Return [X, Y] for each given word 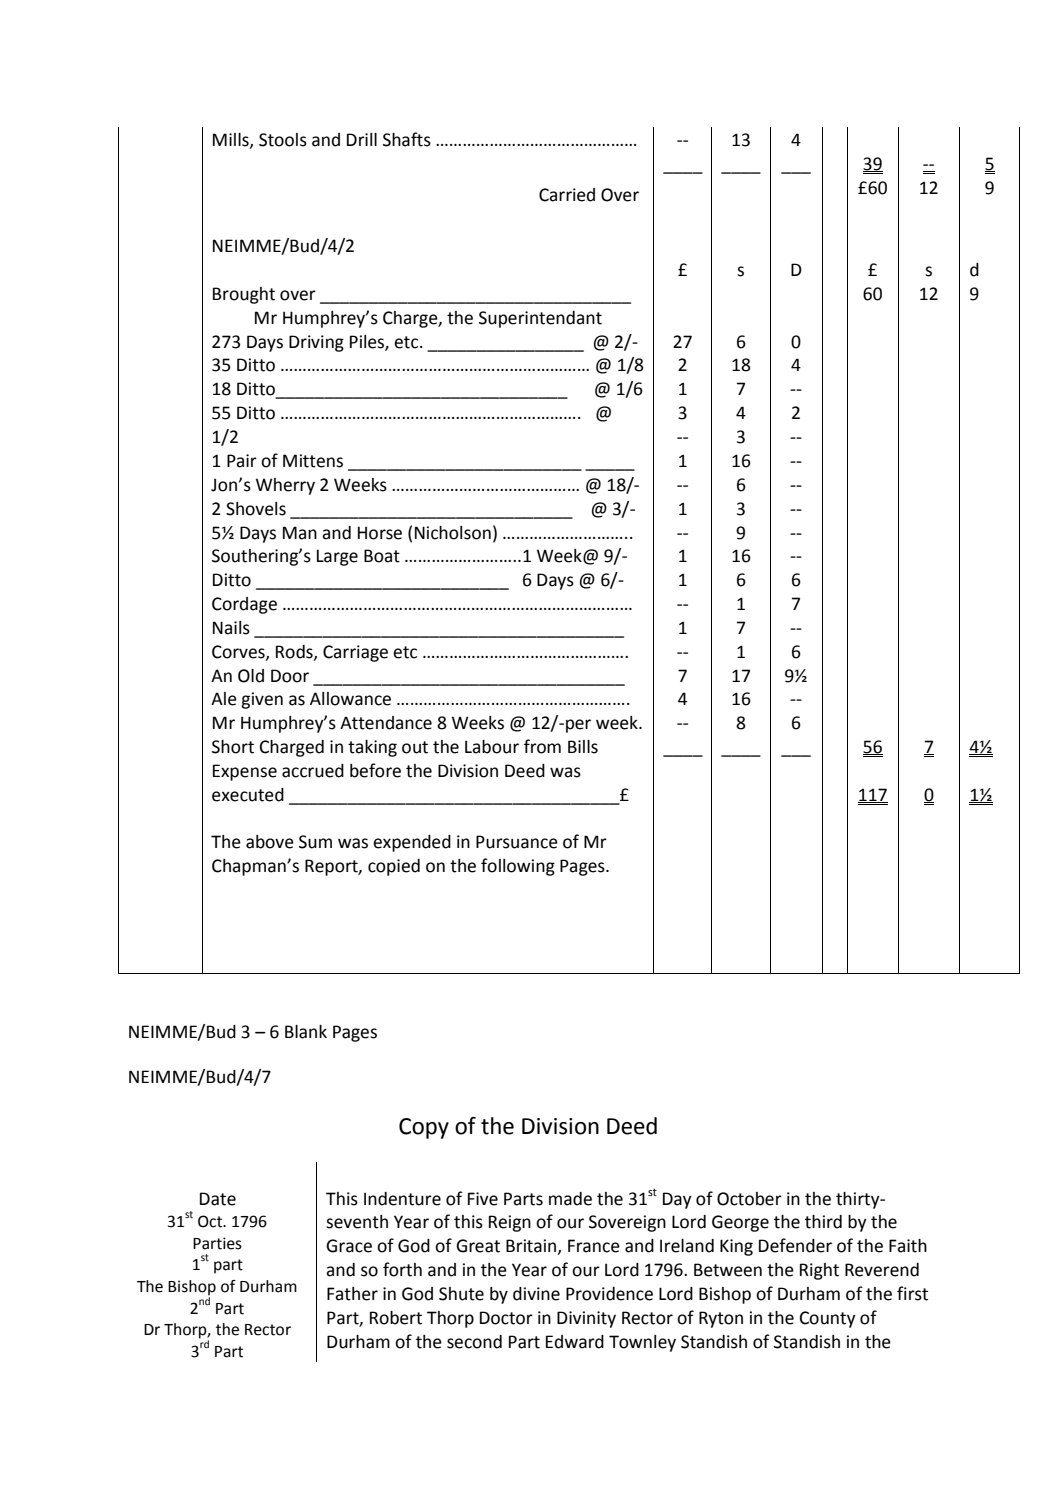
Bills [583, 747]
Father [352, 1294]
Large [337, 557]
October [749, 1199]
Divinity [586, 1319]
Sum [315, 842]
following [518, 867]
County [828, 1319]
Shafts [407, 139]
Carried [567, 195]
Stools [283, 140]
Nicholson [453, 533]
